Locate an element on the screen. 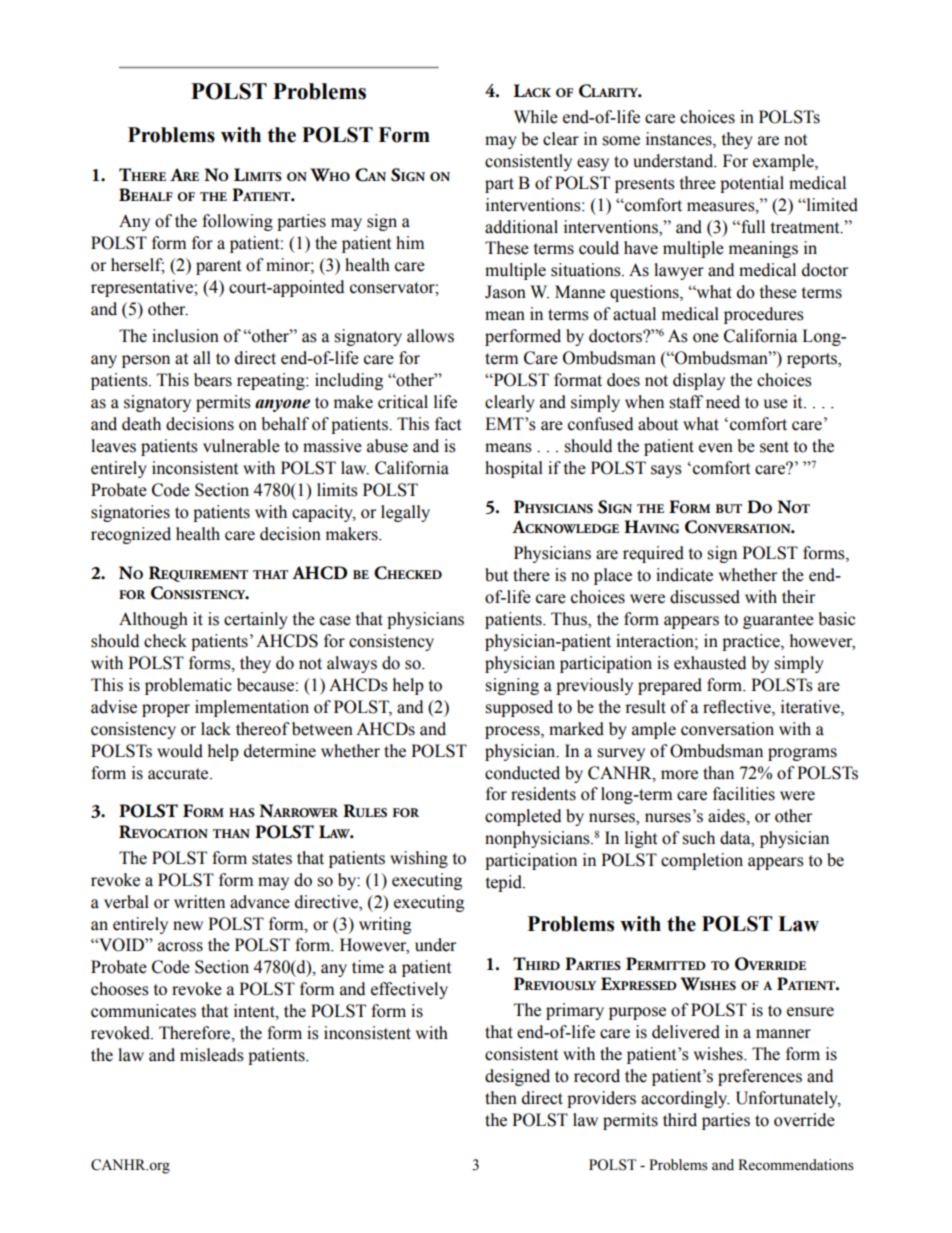  following is located at coordinates (237, 222).
